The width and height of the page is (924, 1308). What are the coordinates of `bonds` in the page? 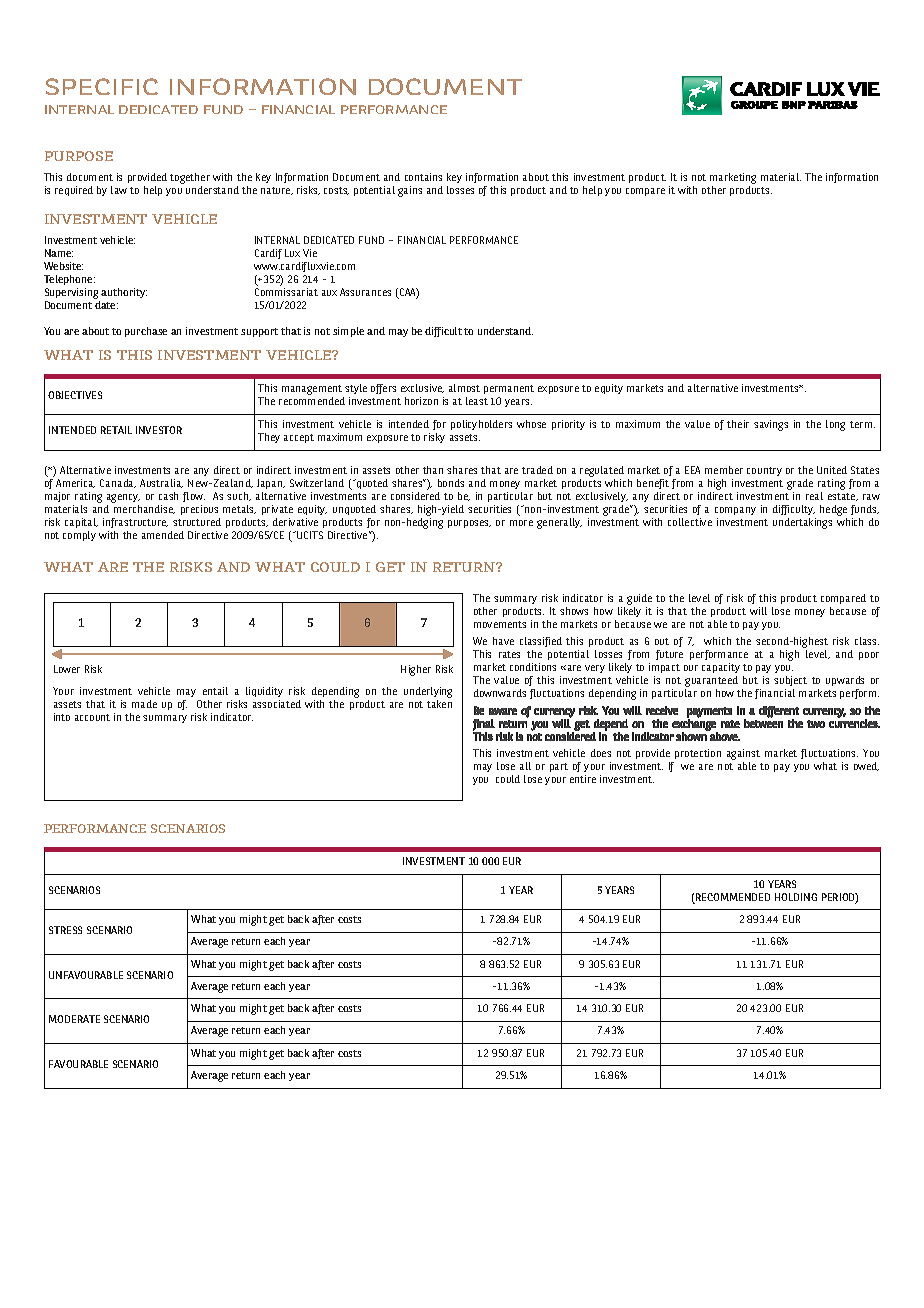 It's located at (451, 483).
